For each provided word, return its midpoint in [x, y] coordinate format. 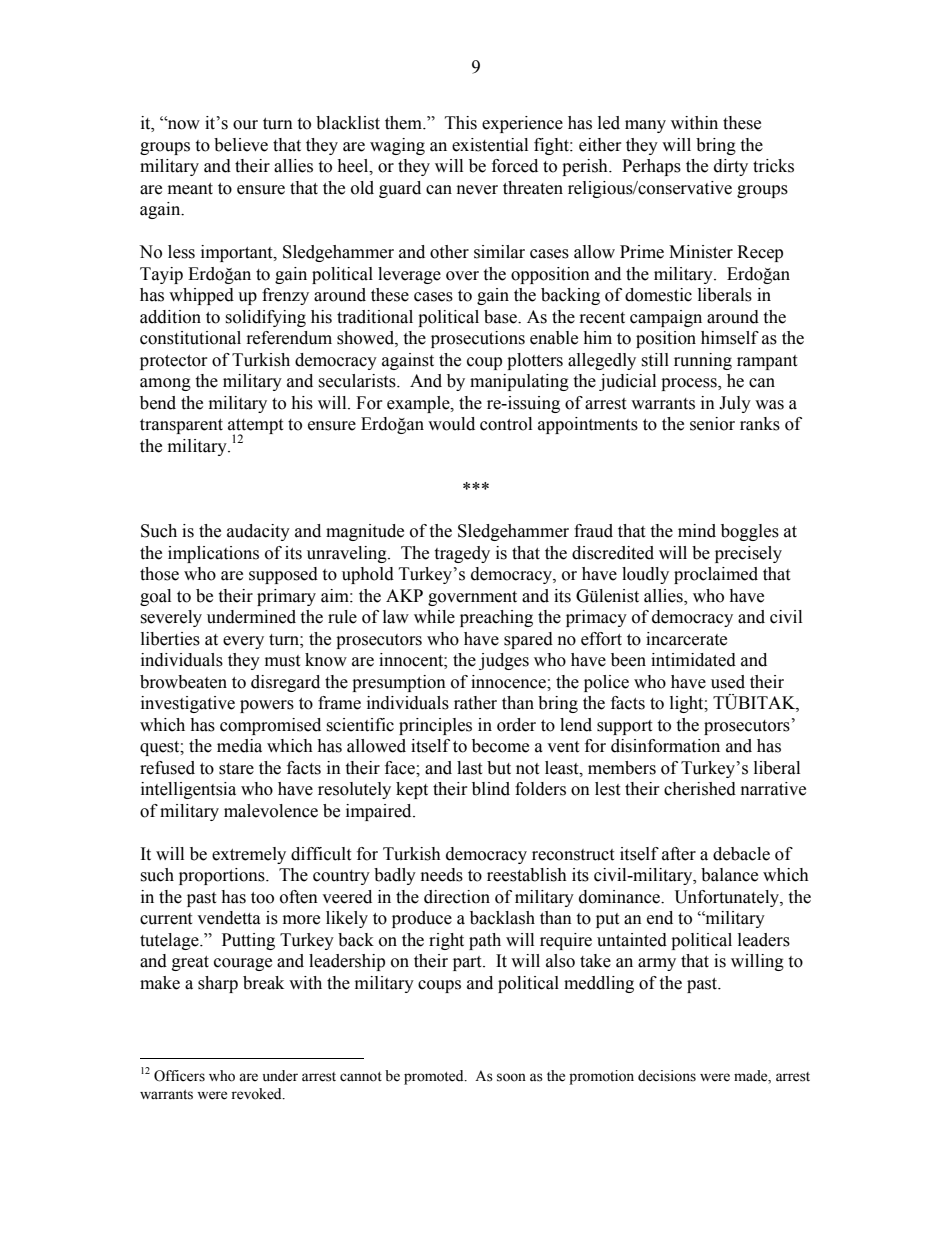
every [243, 642]
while [434, 617]
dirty [731, 167]
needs [442, 875]
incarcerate [686, 639]
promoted [435, 1077]
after [679, 854]
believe [241, 145]
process [690, 384]
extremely [249, 855]
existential [490, 145]
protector [174, 362]
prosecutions [478, 339]
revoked [257, 1094]
